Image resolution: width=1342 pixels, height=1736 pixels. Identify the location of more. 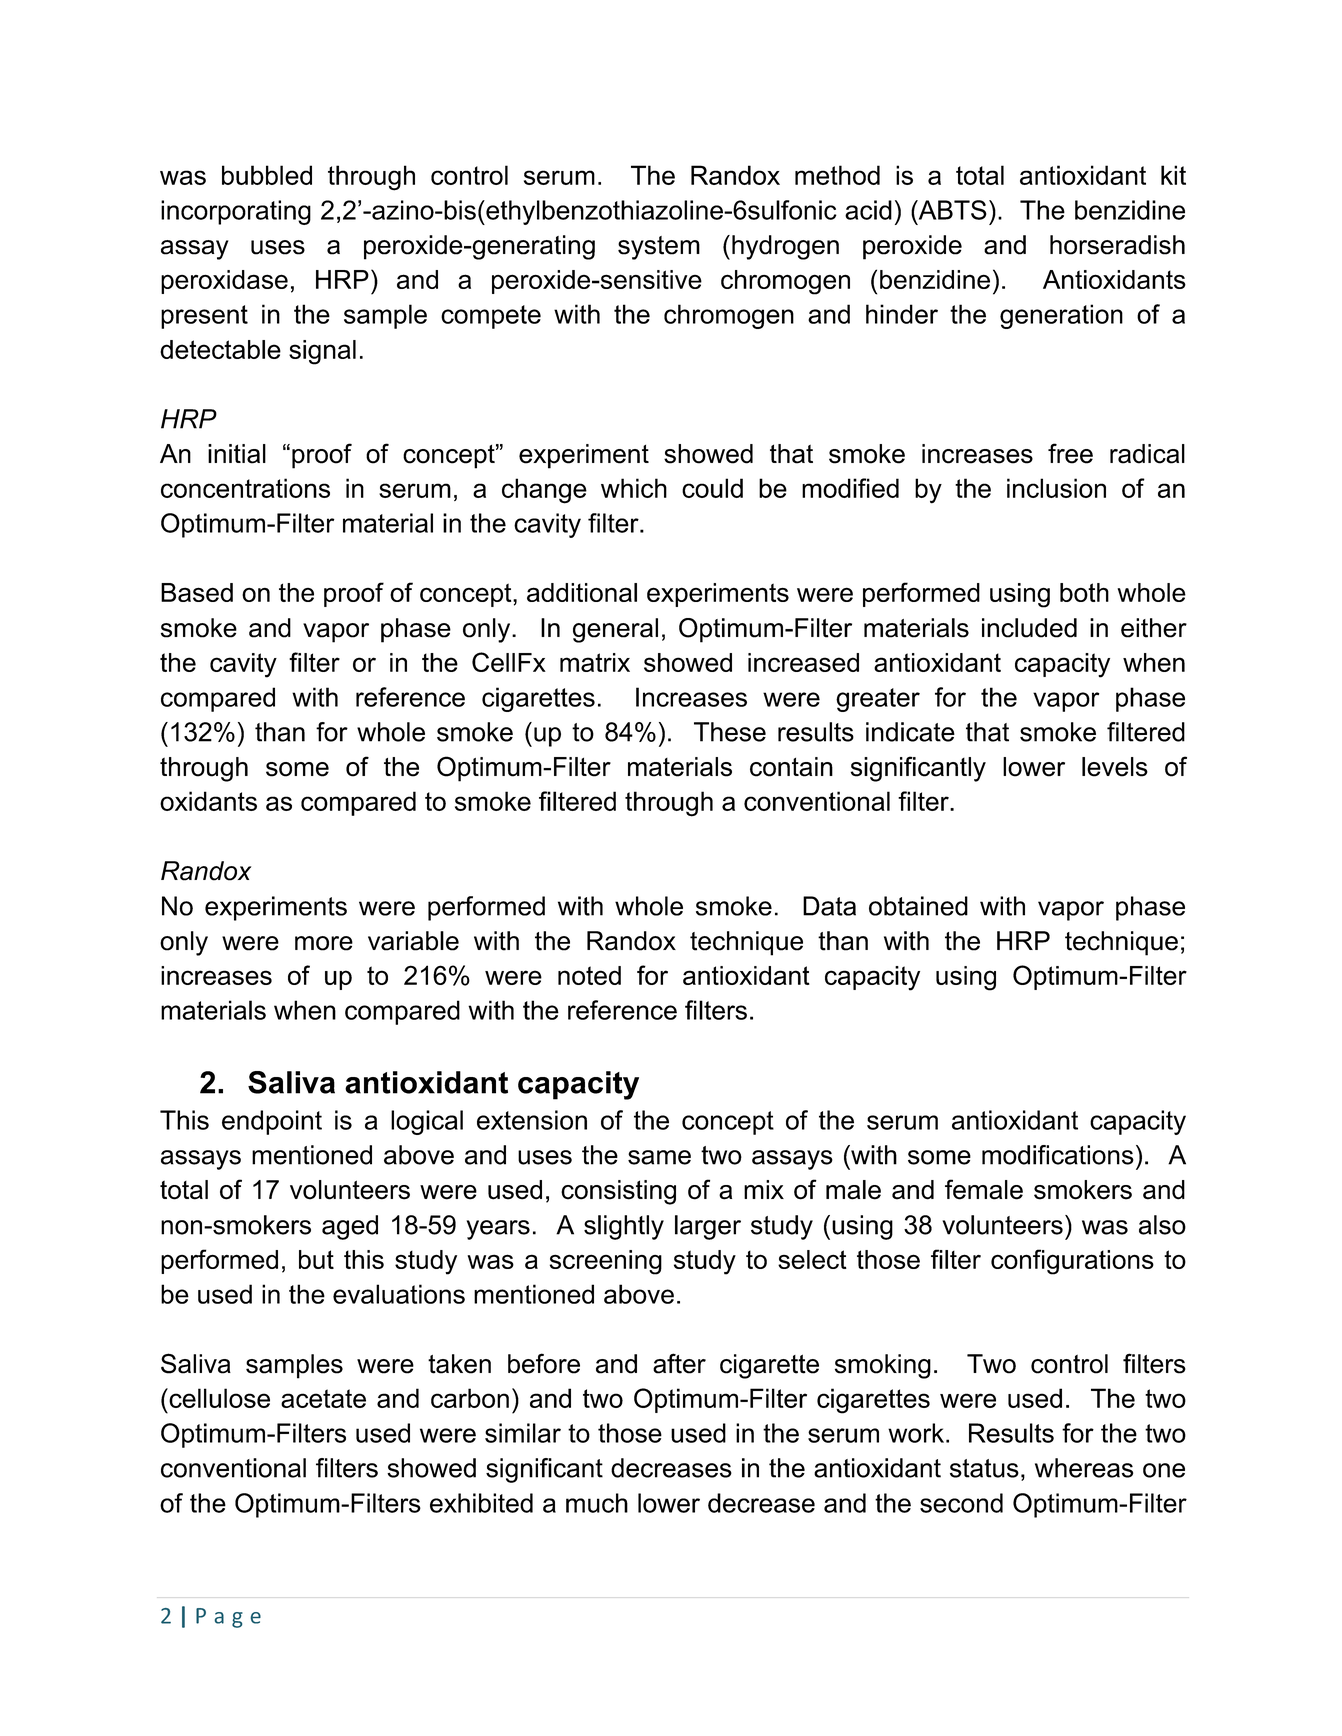
(324, 943).
